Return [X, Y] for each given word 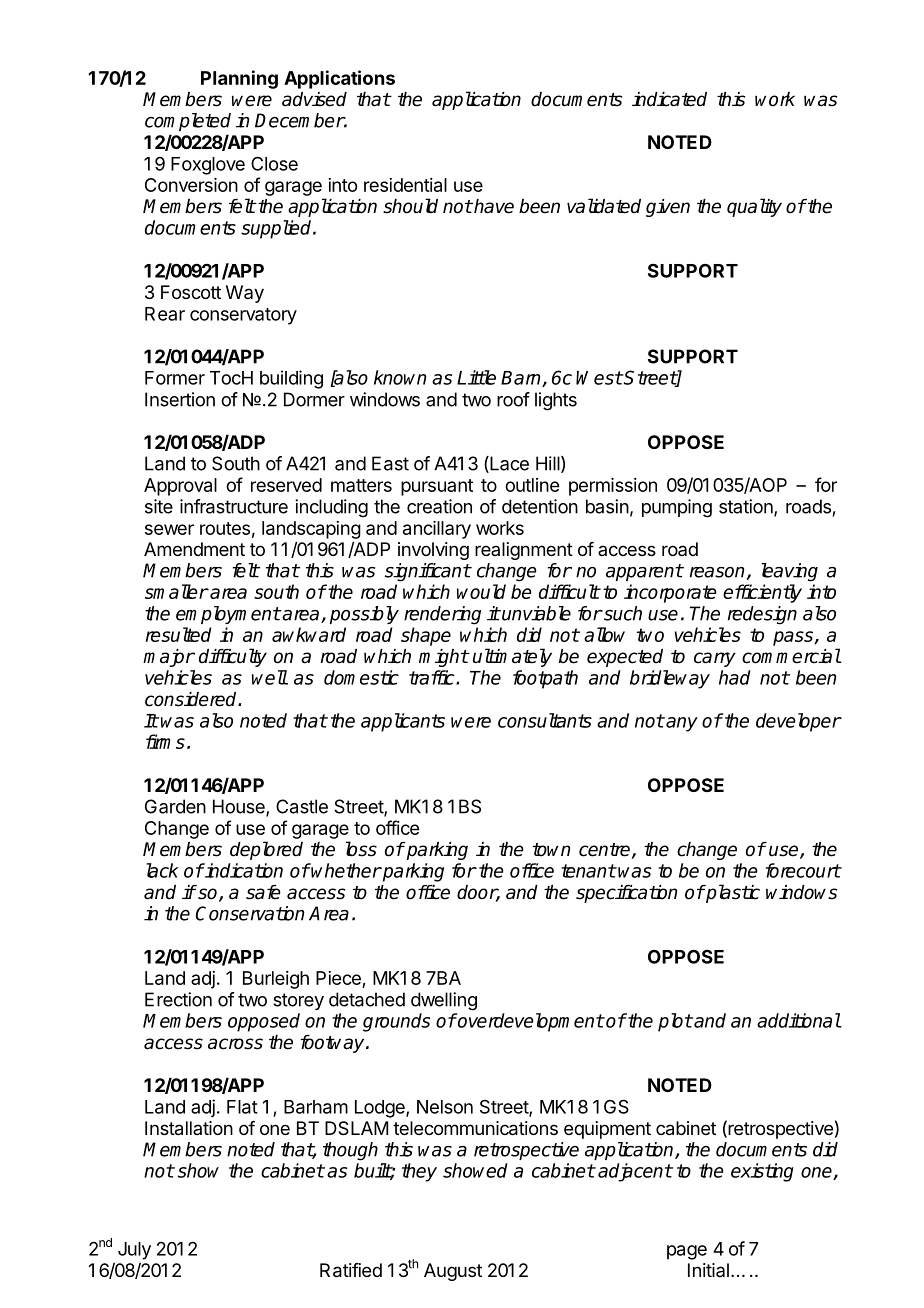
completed [188, 122]
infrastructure [234, 506]
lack [162, 870]
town [551, 850]
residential [405, 185]
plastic [732, 893]
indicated [669, 99]
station [747, 507]
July [134, 1251]
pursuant [437, 487]
